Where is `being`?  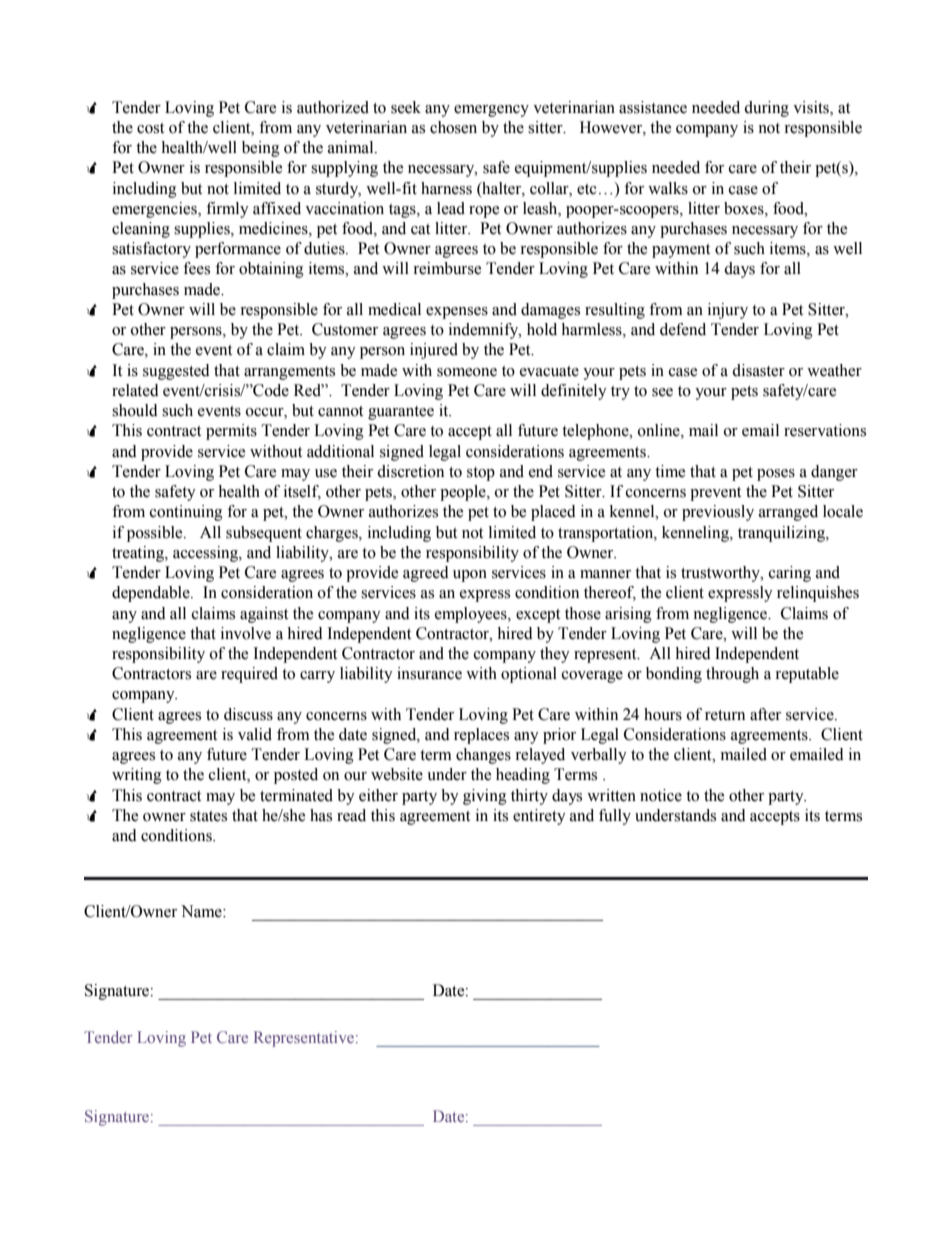
being is located at coordinates (261, 149).
